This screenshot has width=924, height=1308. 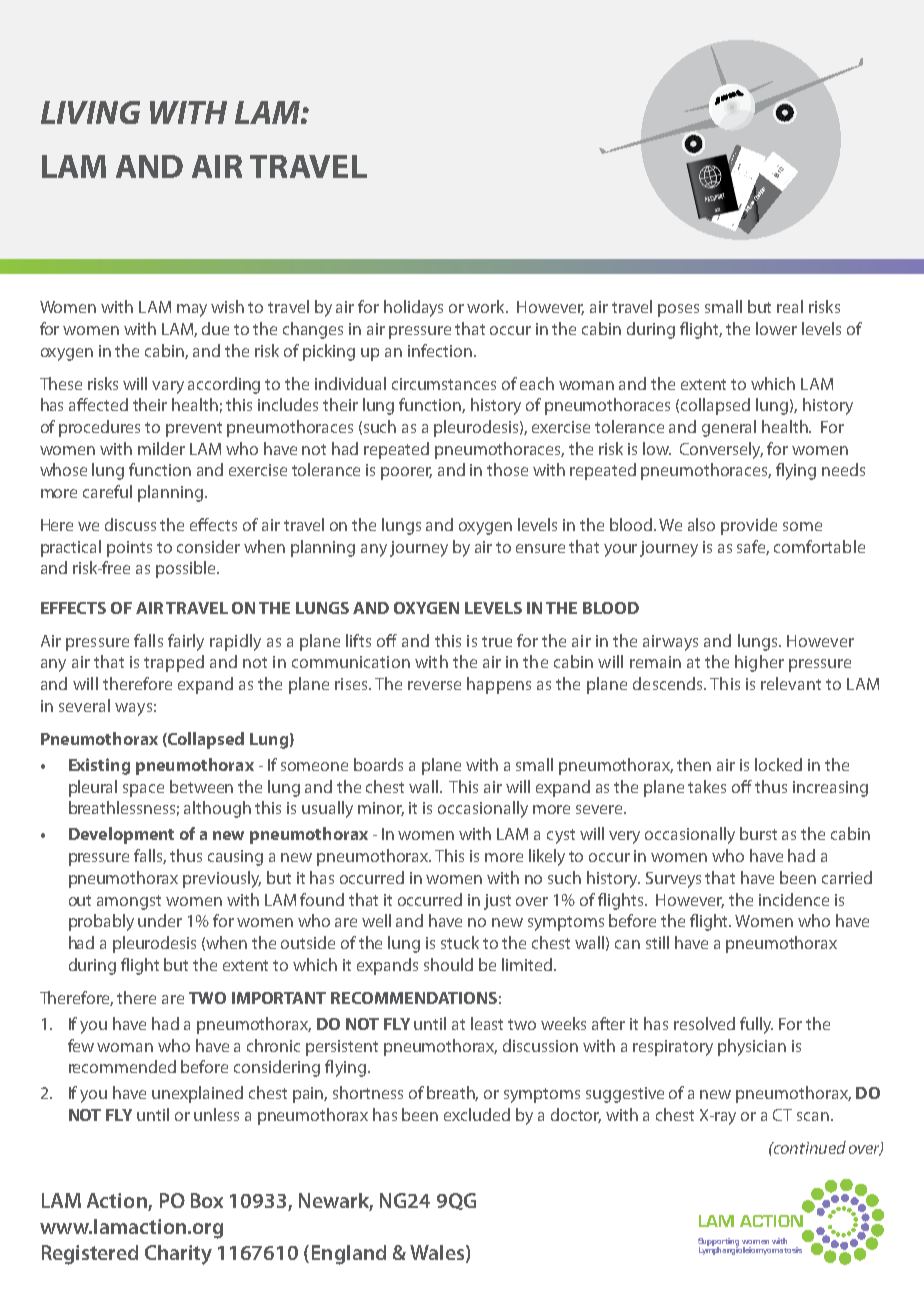 I want to click on real, so click(x=790, y=306).
